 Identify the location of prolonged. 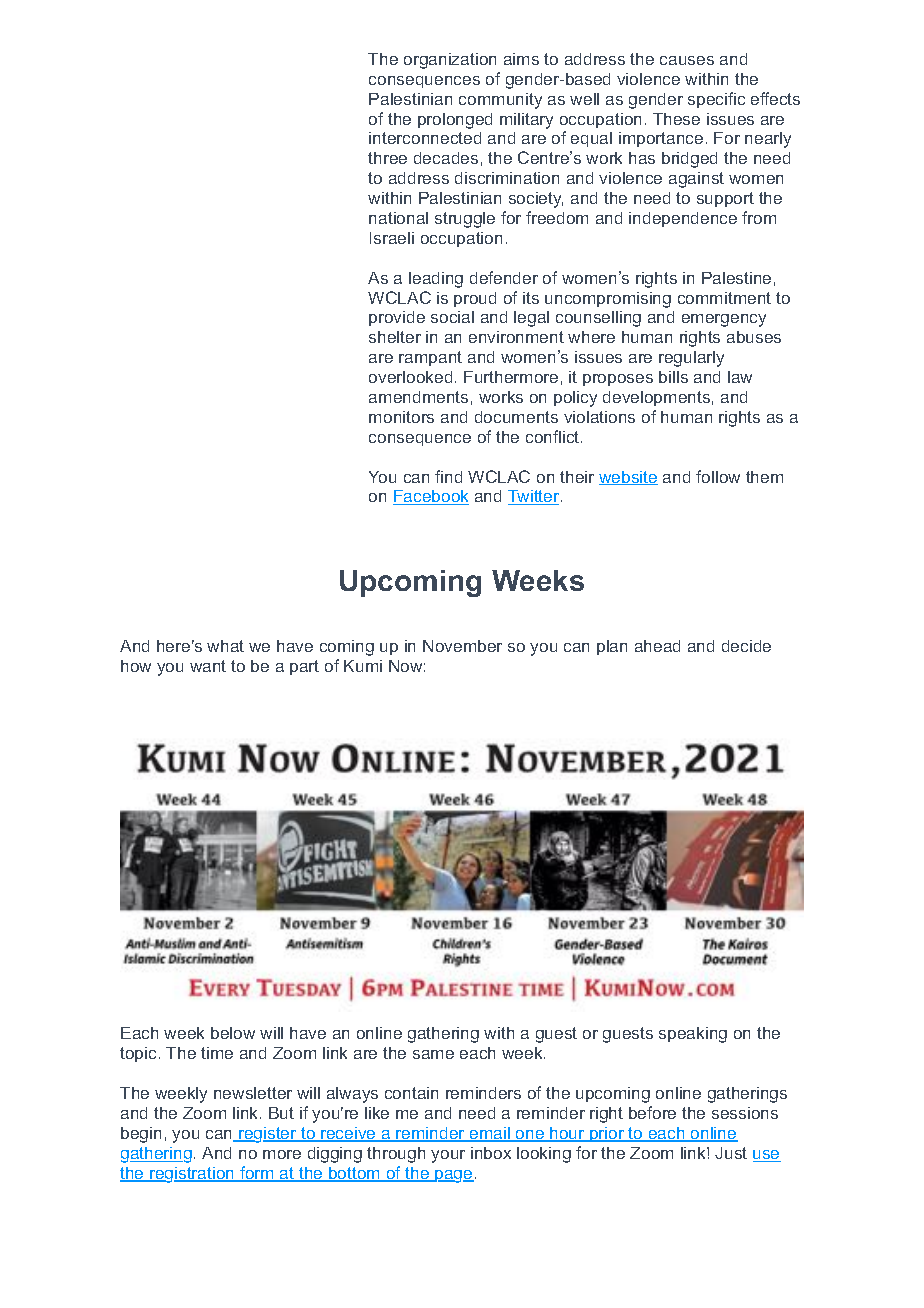
(455, 121).
